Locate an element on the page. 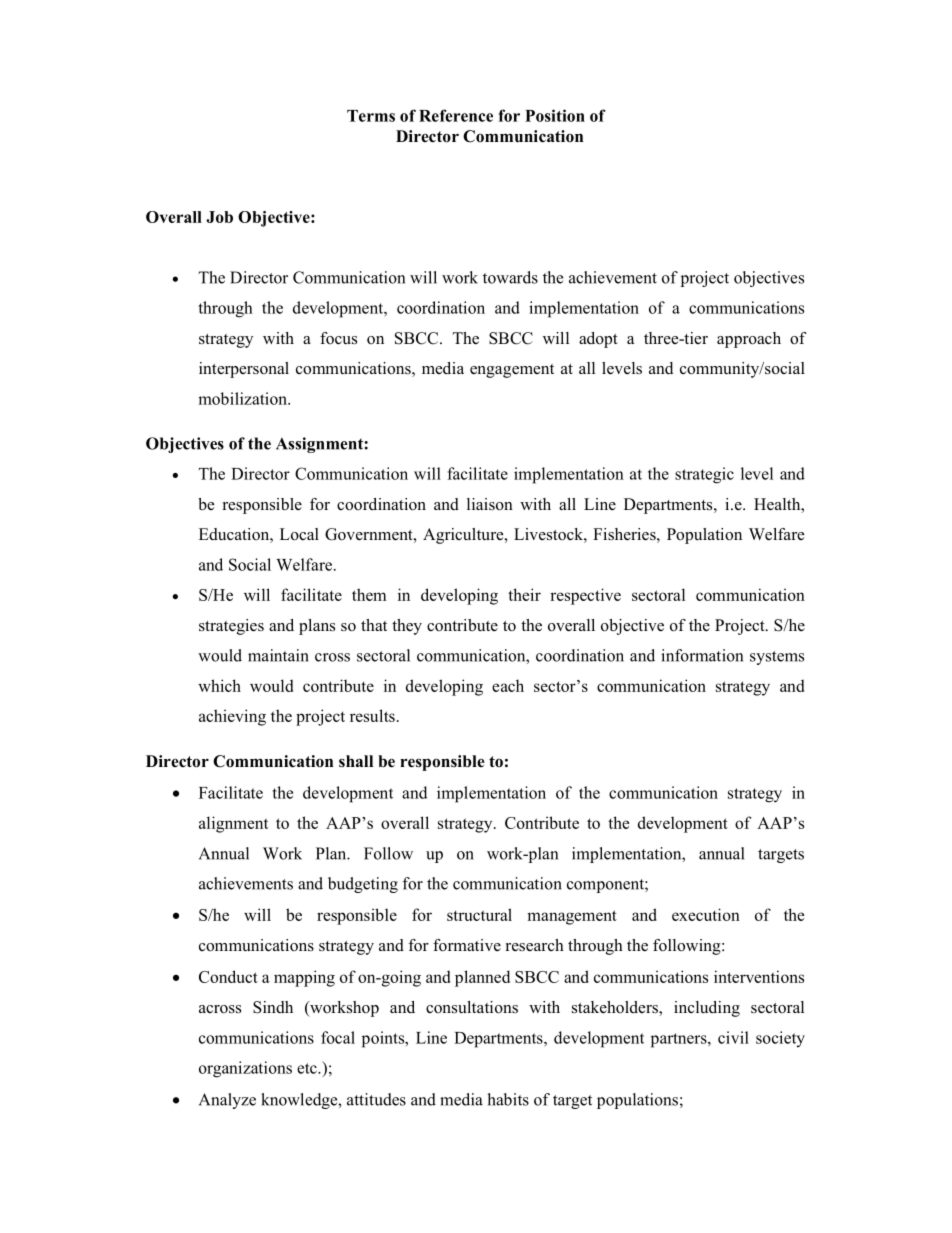  Reference is located at coordinates (456, 115).
